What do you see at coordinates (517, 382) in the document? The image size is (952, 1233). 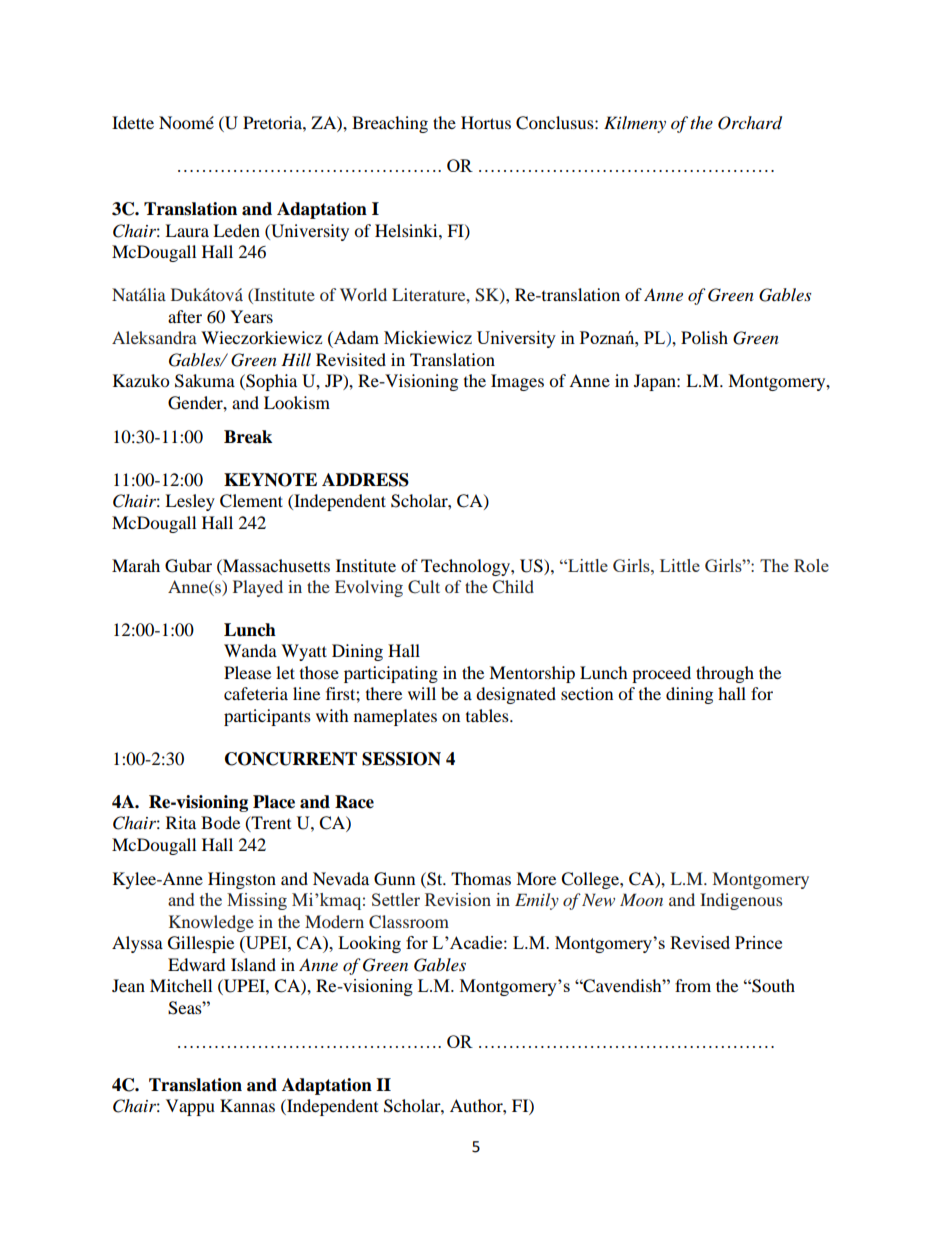 I see `Images` at bounding box center [517, 382].
